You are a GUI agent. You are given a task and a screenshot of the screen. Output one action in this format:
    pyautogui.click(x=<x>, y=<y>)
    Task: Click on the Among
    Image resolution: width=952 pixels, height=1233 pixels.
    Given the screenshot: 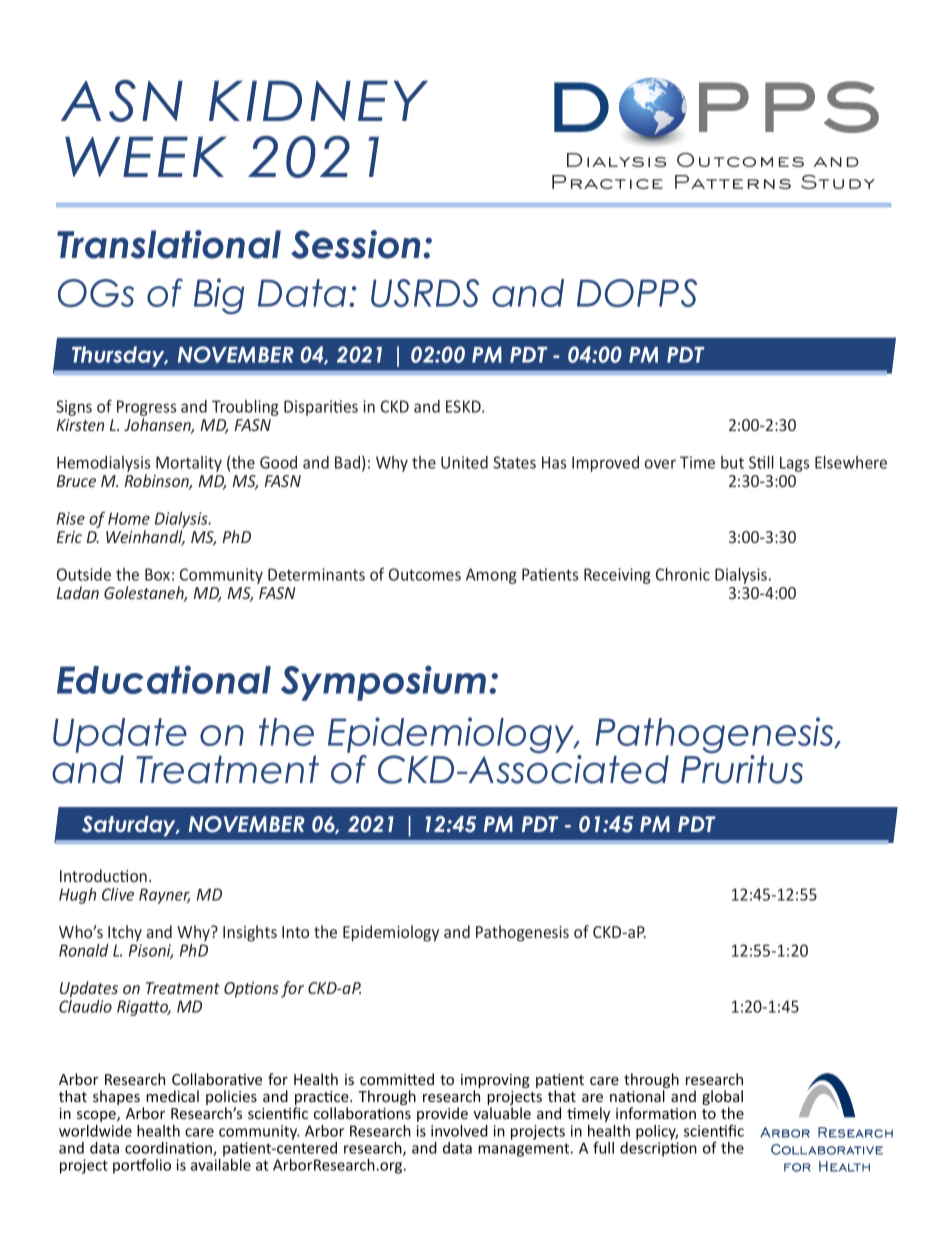 What is the action you would take?
    pyautogui.click(x=491, y=576)
